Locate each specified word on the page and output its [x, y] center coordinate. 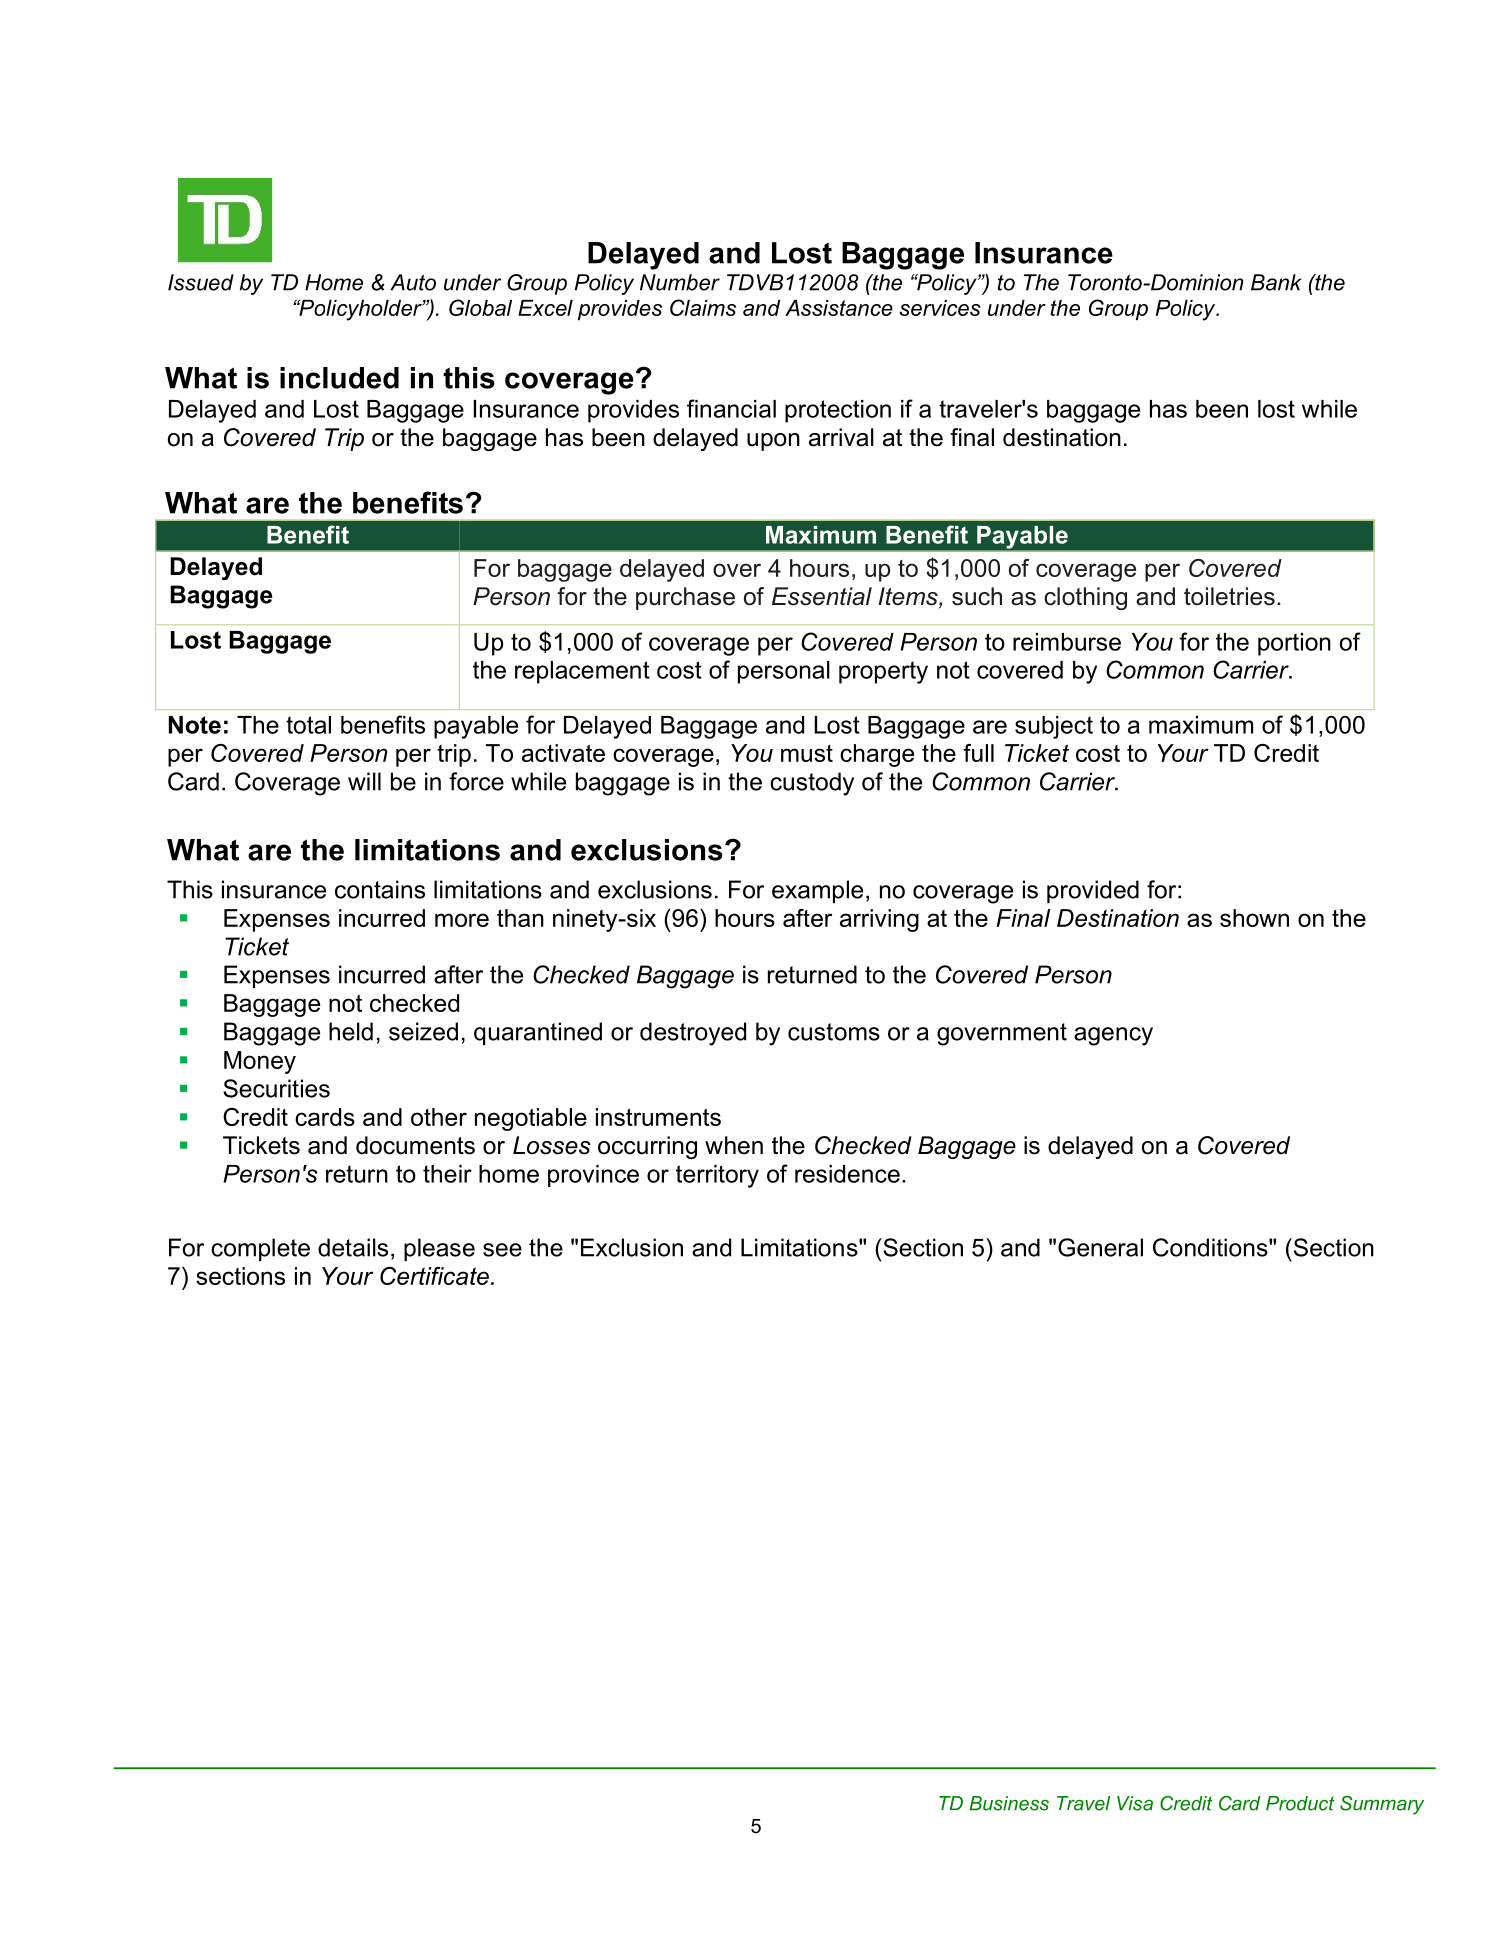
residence [847, 1174]
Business [1009, 1803]
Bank [1276, 282]
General [1100, 1247]
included [339, 378]
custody [812, 784]
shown [1254, 918]
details [353, 1247]
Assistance [839, 308]
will [364, 781]
